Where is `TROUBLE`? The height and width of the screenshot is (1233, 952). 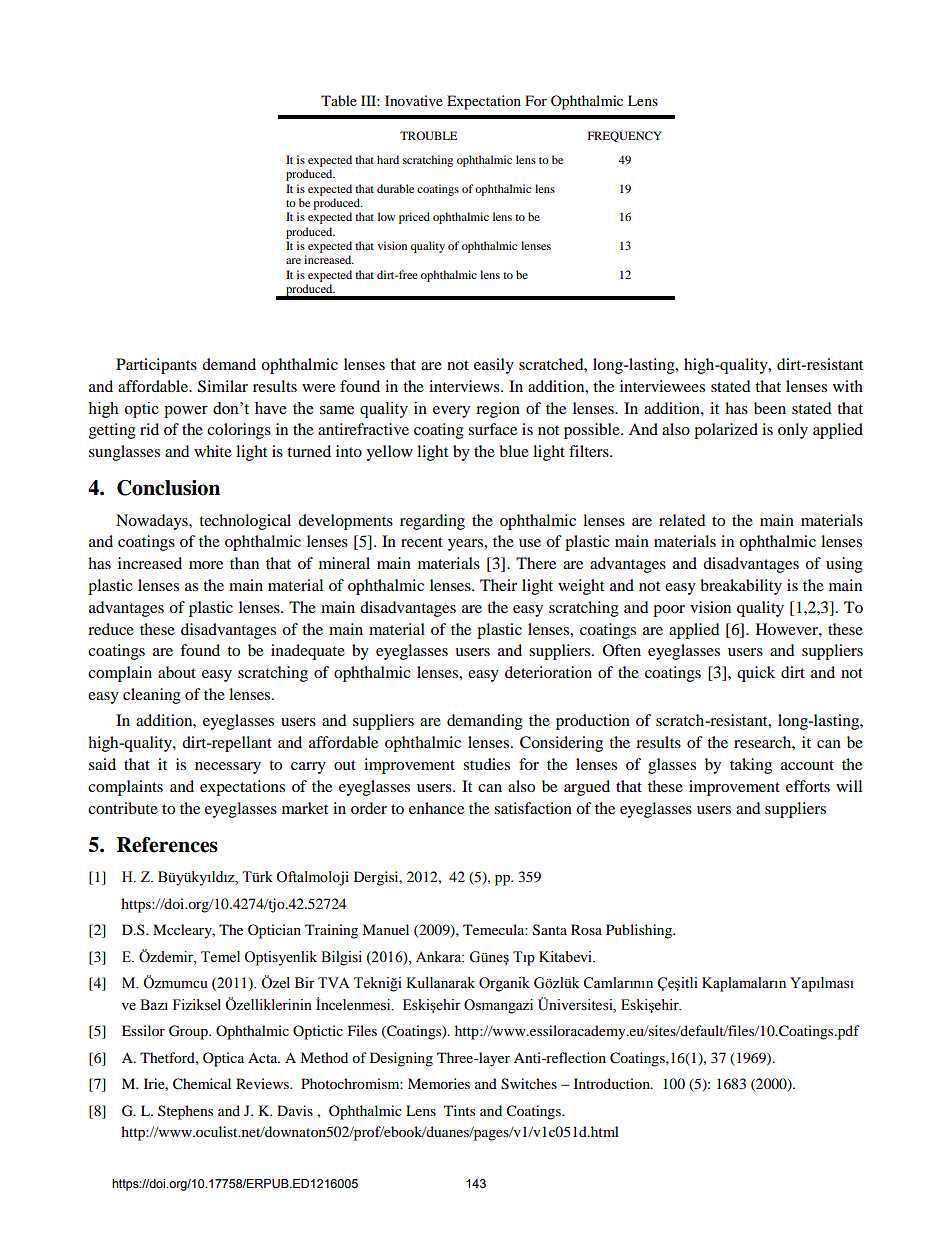 TROUBLE is located at coordinates (428, 135).
